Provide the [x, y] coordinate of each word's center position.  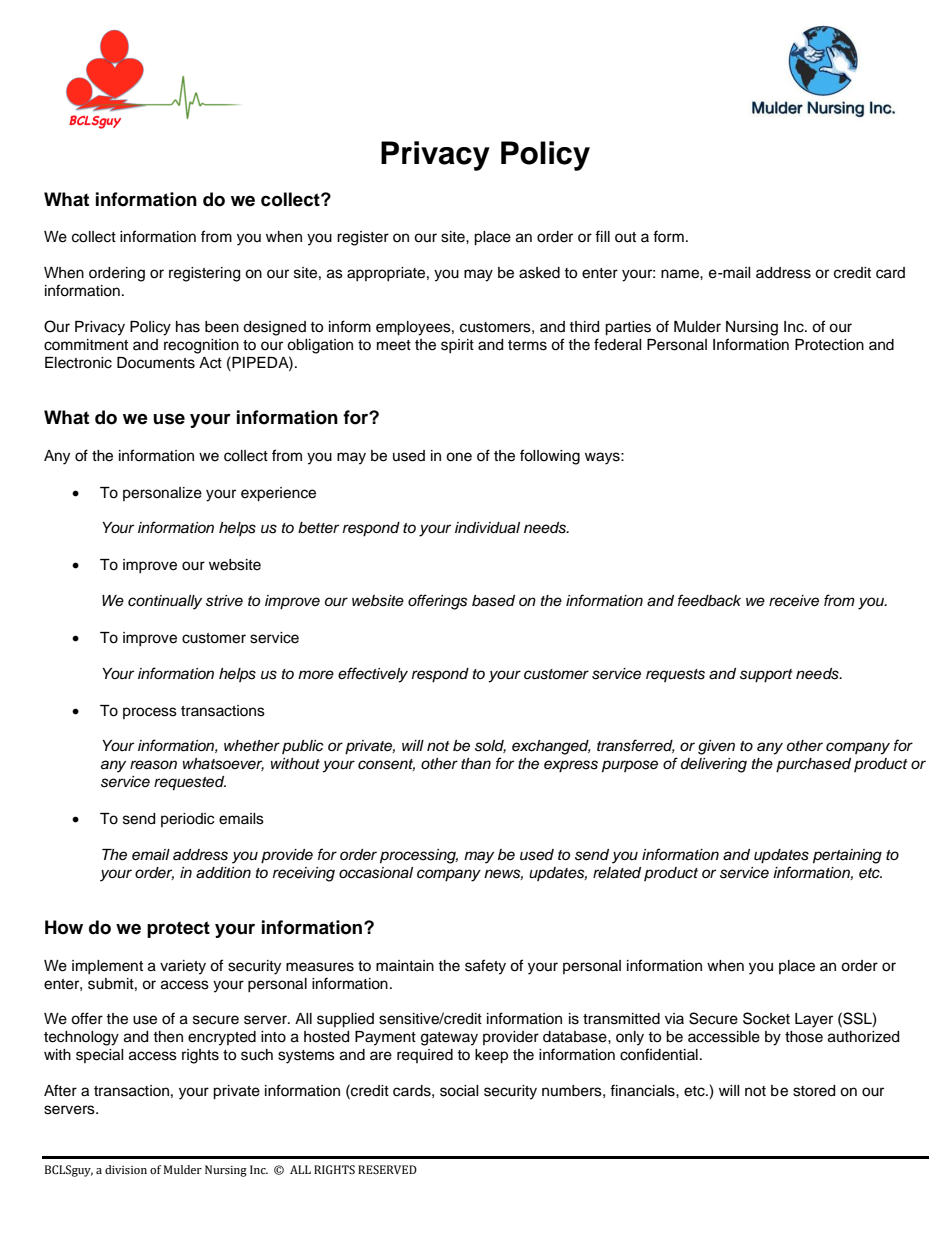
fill [602, 236]
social [459, 1091]
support [766, 676]
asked [539, 273]
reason [153, 765]
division [126, 1169]
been [222, 327]
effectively [373, 675]
